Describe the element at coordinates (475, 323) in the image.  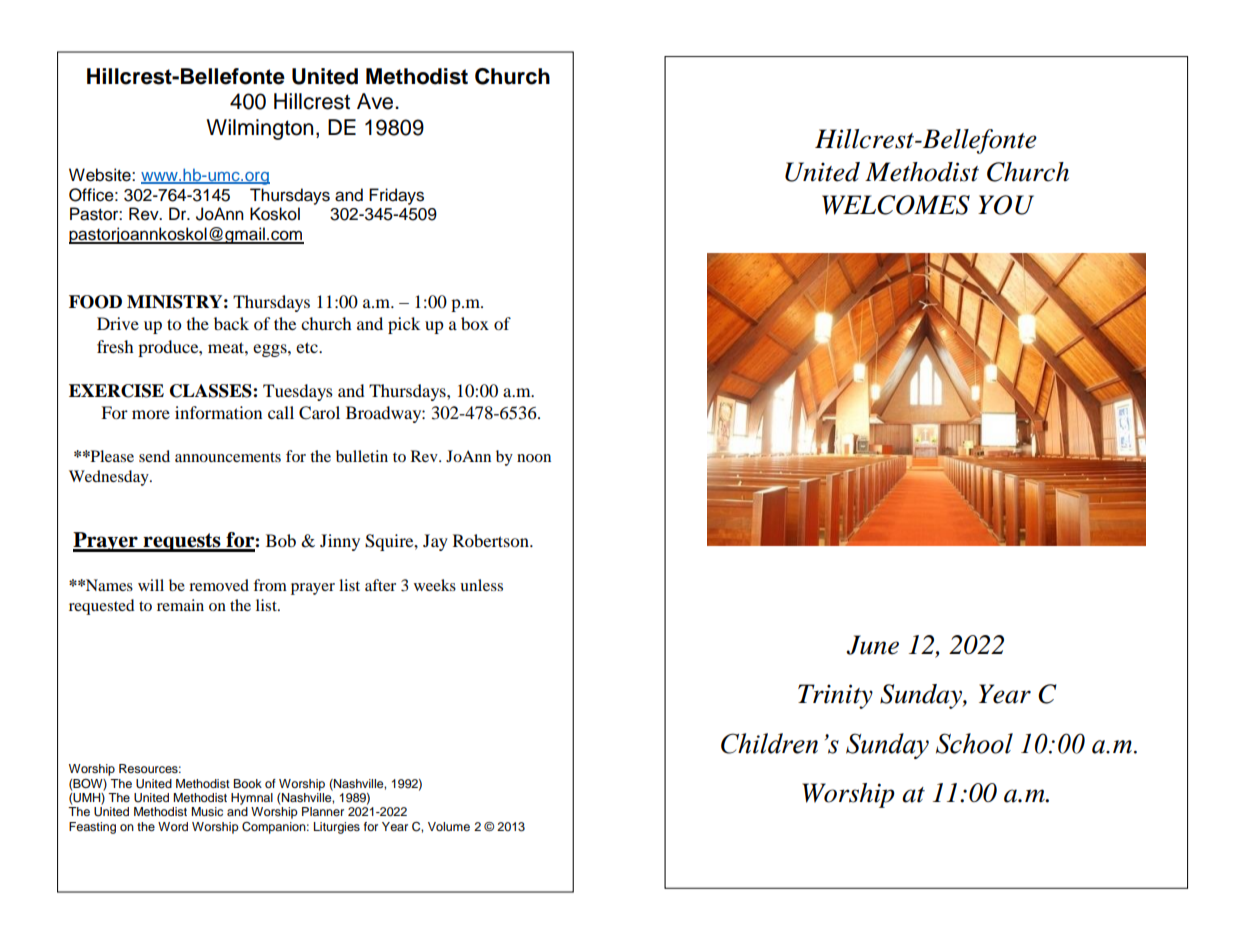
I see `box` at that location.
